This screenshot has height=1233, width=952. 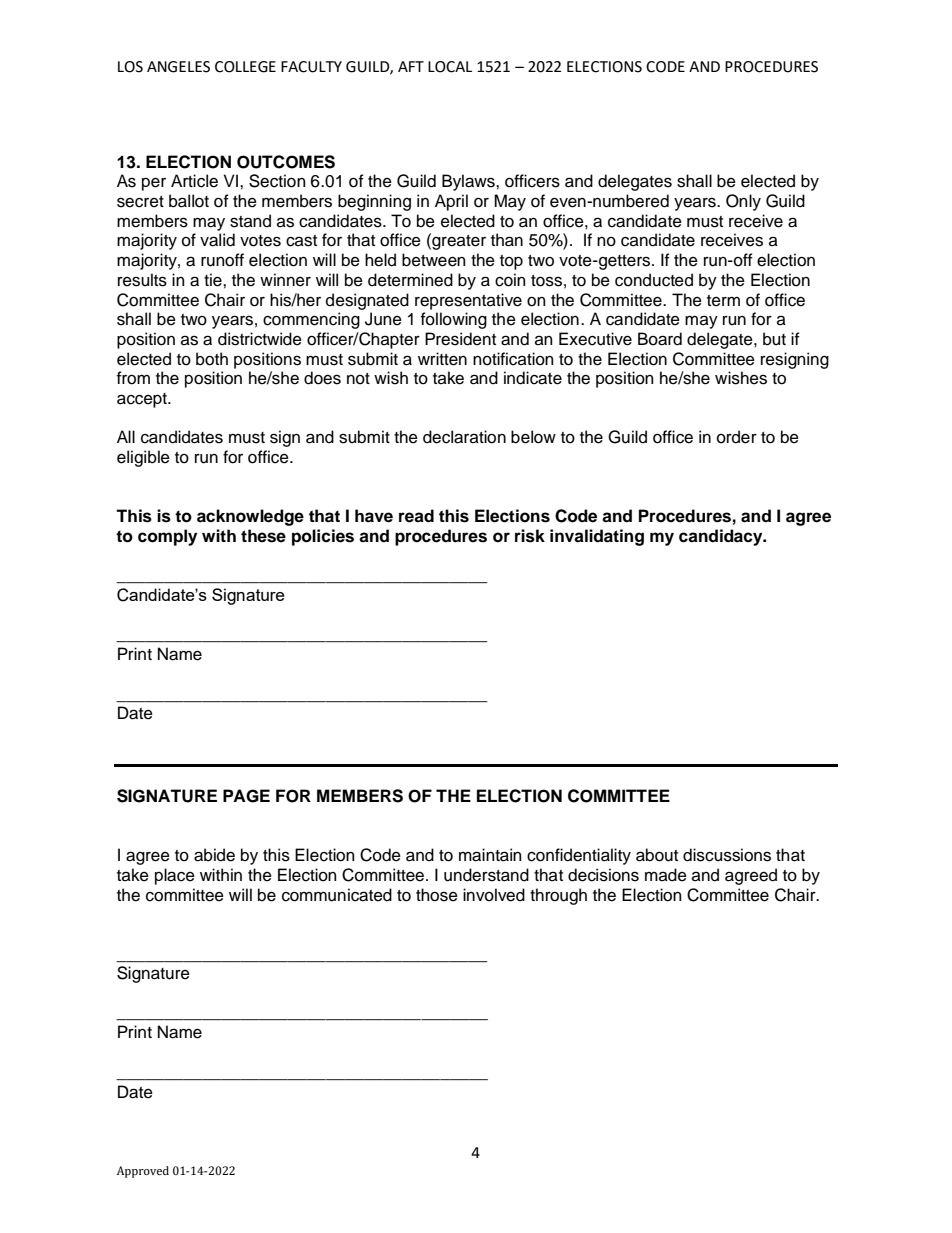 I want to click on discussions, so click(x=727, y=855).
